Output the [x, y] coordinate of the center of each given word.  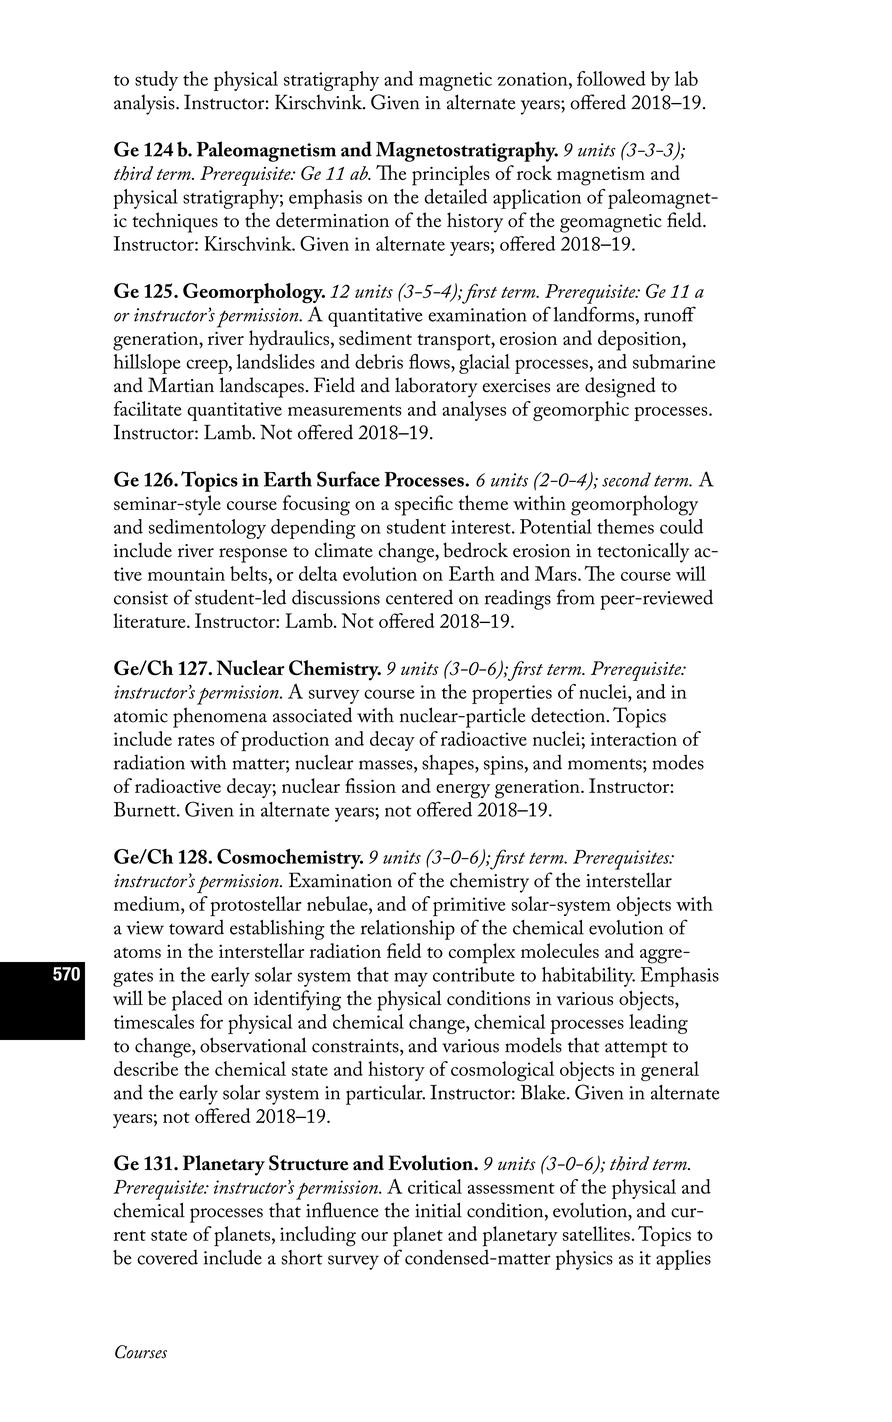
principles [451, 175]
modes [678, 762]
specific [424, 505]
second [626, 479]
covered [167, 1257]
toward [196, 927]
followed [611, 78]
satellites [596, 1233]
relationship [408, 930]
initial [438, 1210]
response [253, 555]
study [156, 81]
